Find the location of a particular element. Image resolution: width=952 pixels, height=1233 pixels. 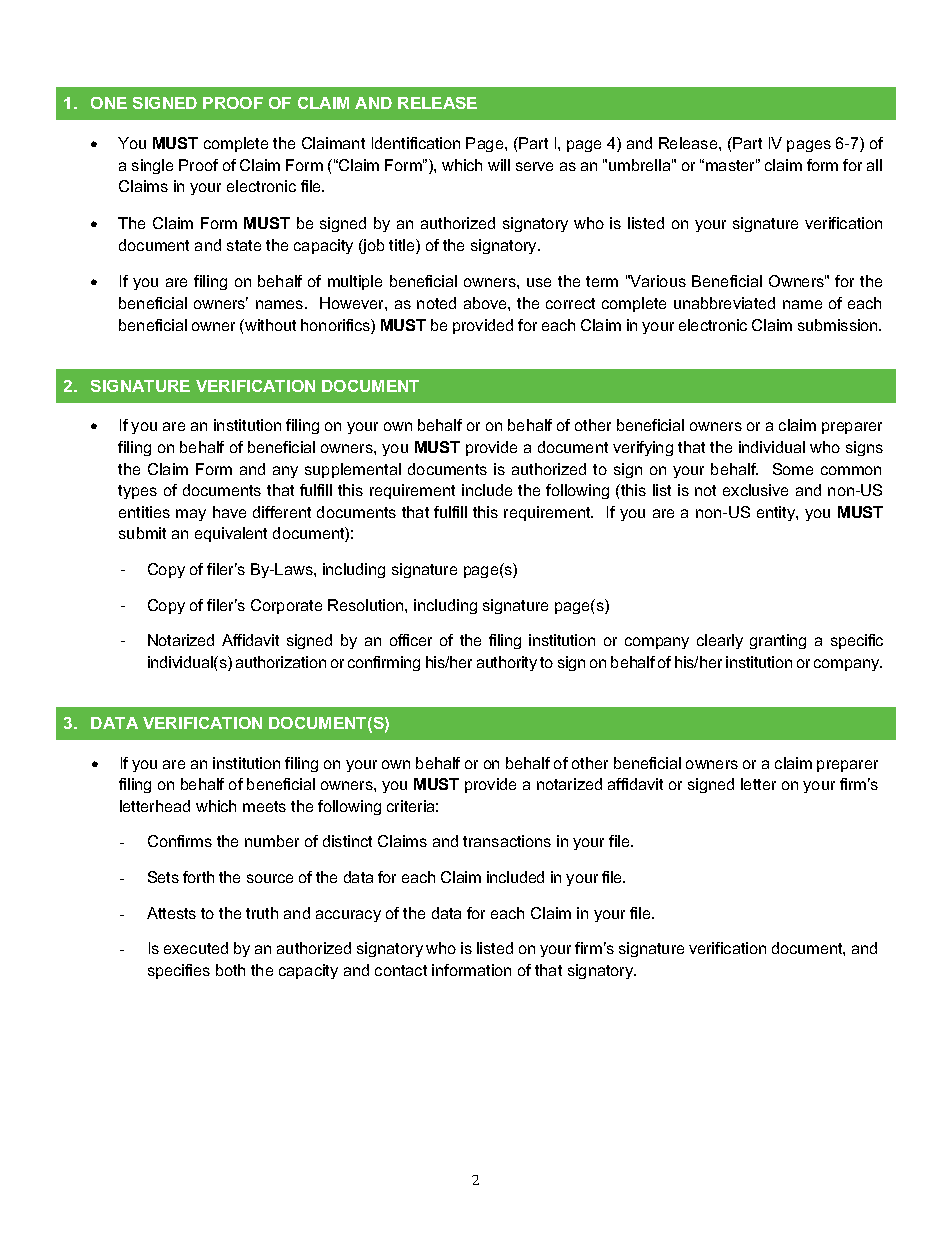

master is located at coordinates (731, 165).
